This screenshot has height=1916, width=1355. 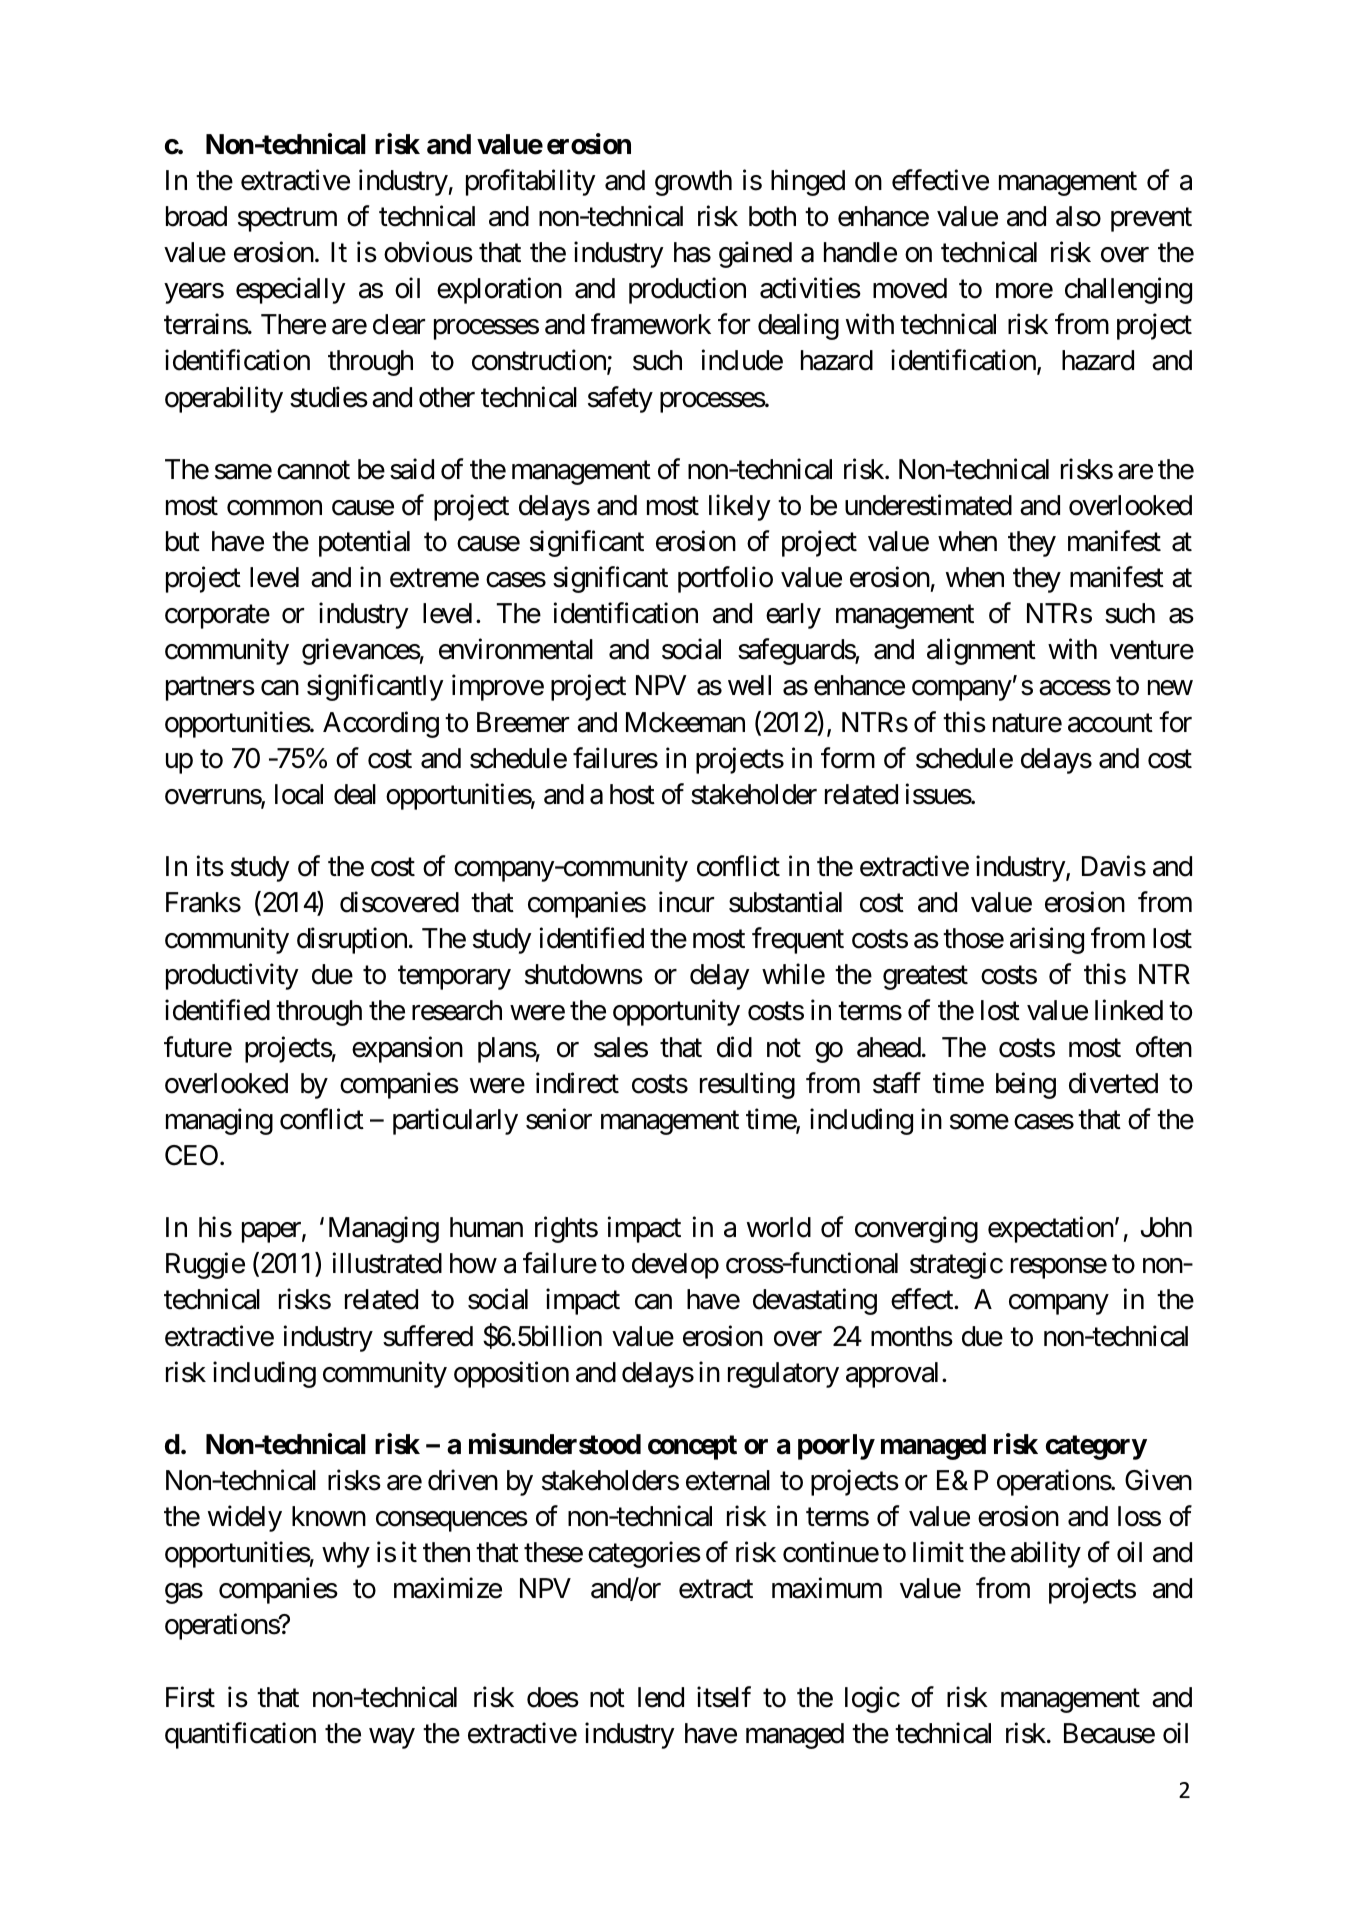 What do you see at coordinates (693, 183) in the screenshot?
I see `growth` at bounding box center [693, 183].
